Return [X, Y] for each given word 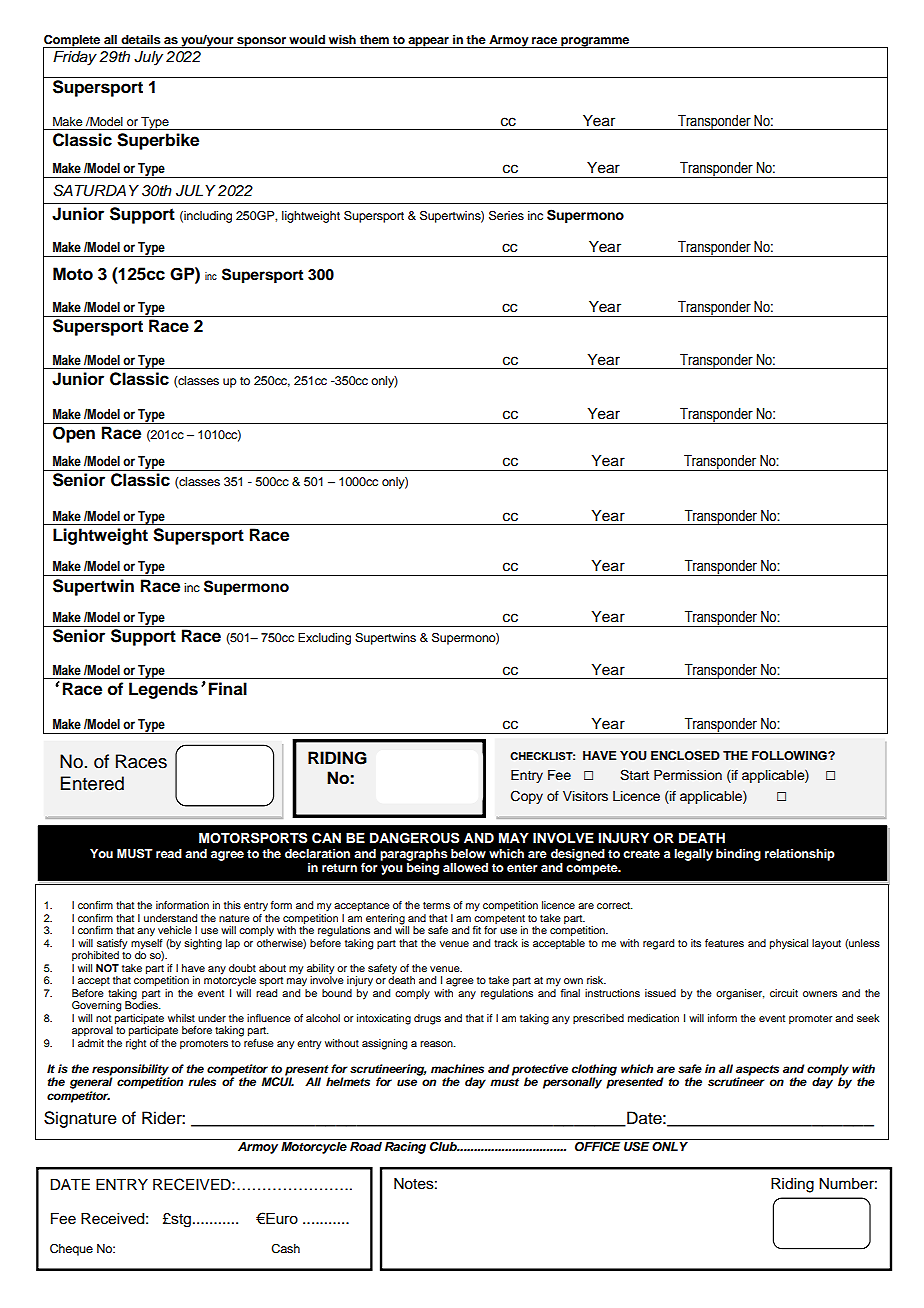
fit [477, 930]
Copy [527, 797]
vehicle [175, 930]
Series [506, 215]
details [141, 39]
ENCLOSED [685, 756]
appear [428, 42]
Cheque [71, 1250]
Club [444, 1147]
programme [595, 42]
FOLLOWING [790, 756]
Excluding [324, 639]
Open [74, 434]
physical [789, 944]
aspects [757, 1070]
